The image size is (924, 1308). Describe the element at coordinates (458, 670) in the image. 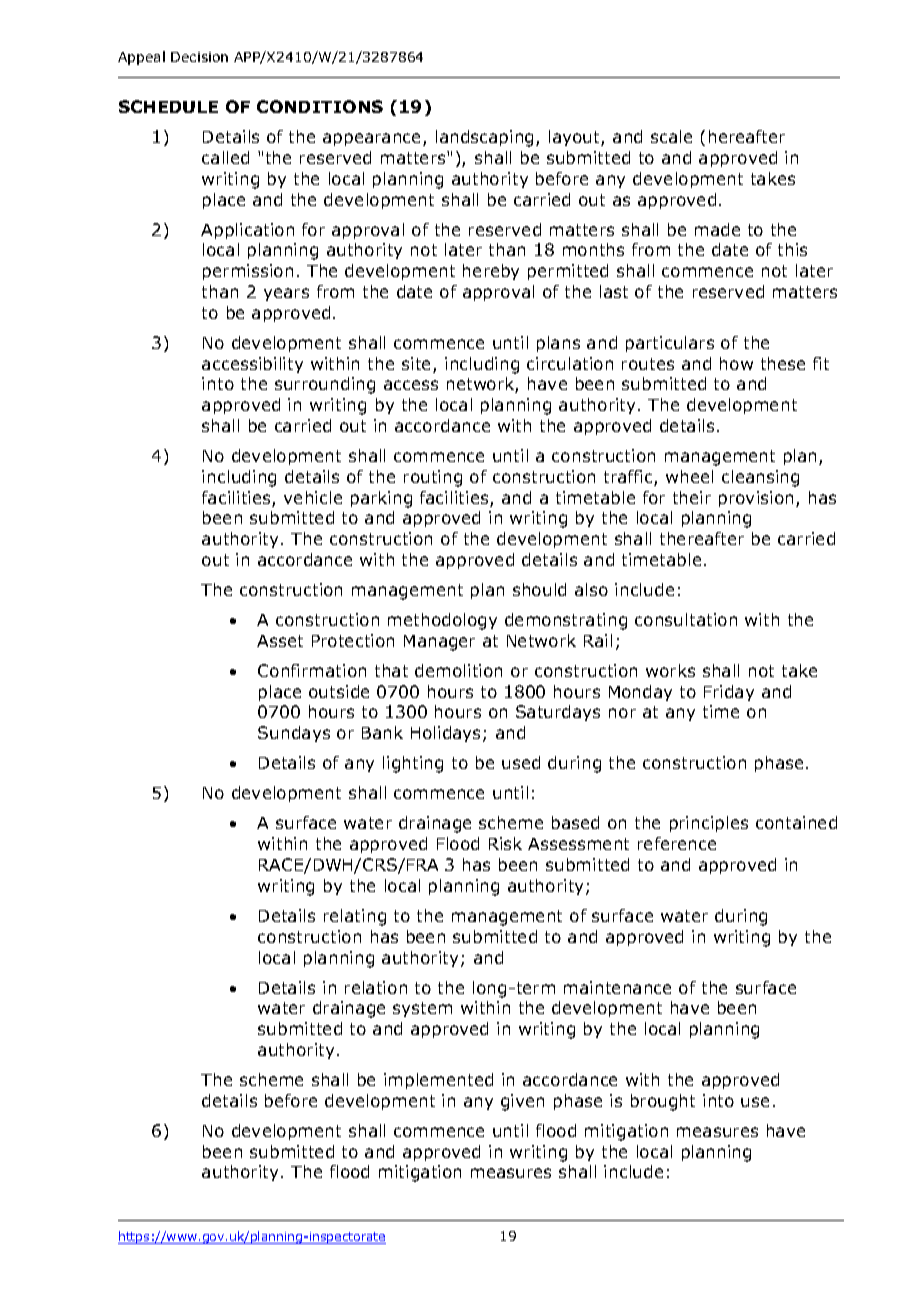

I see `demolition` at that location.
